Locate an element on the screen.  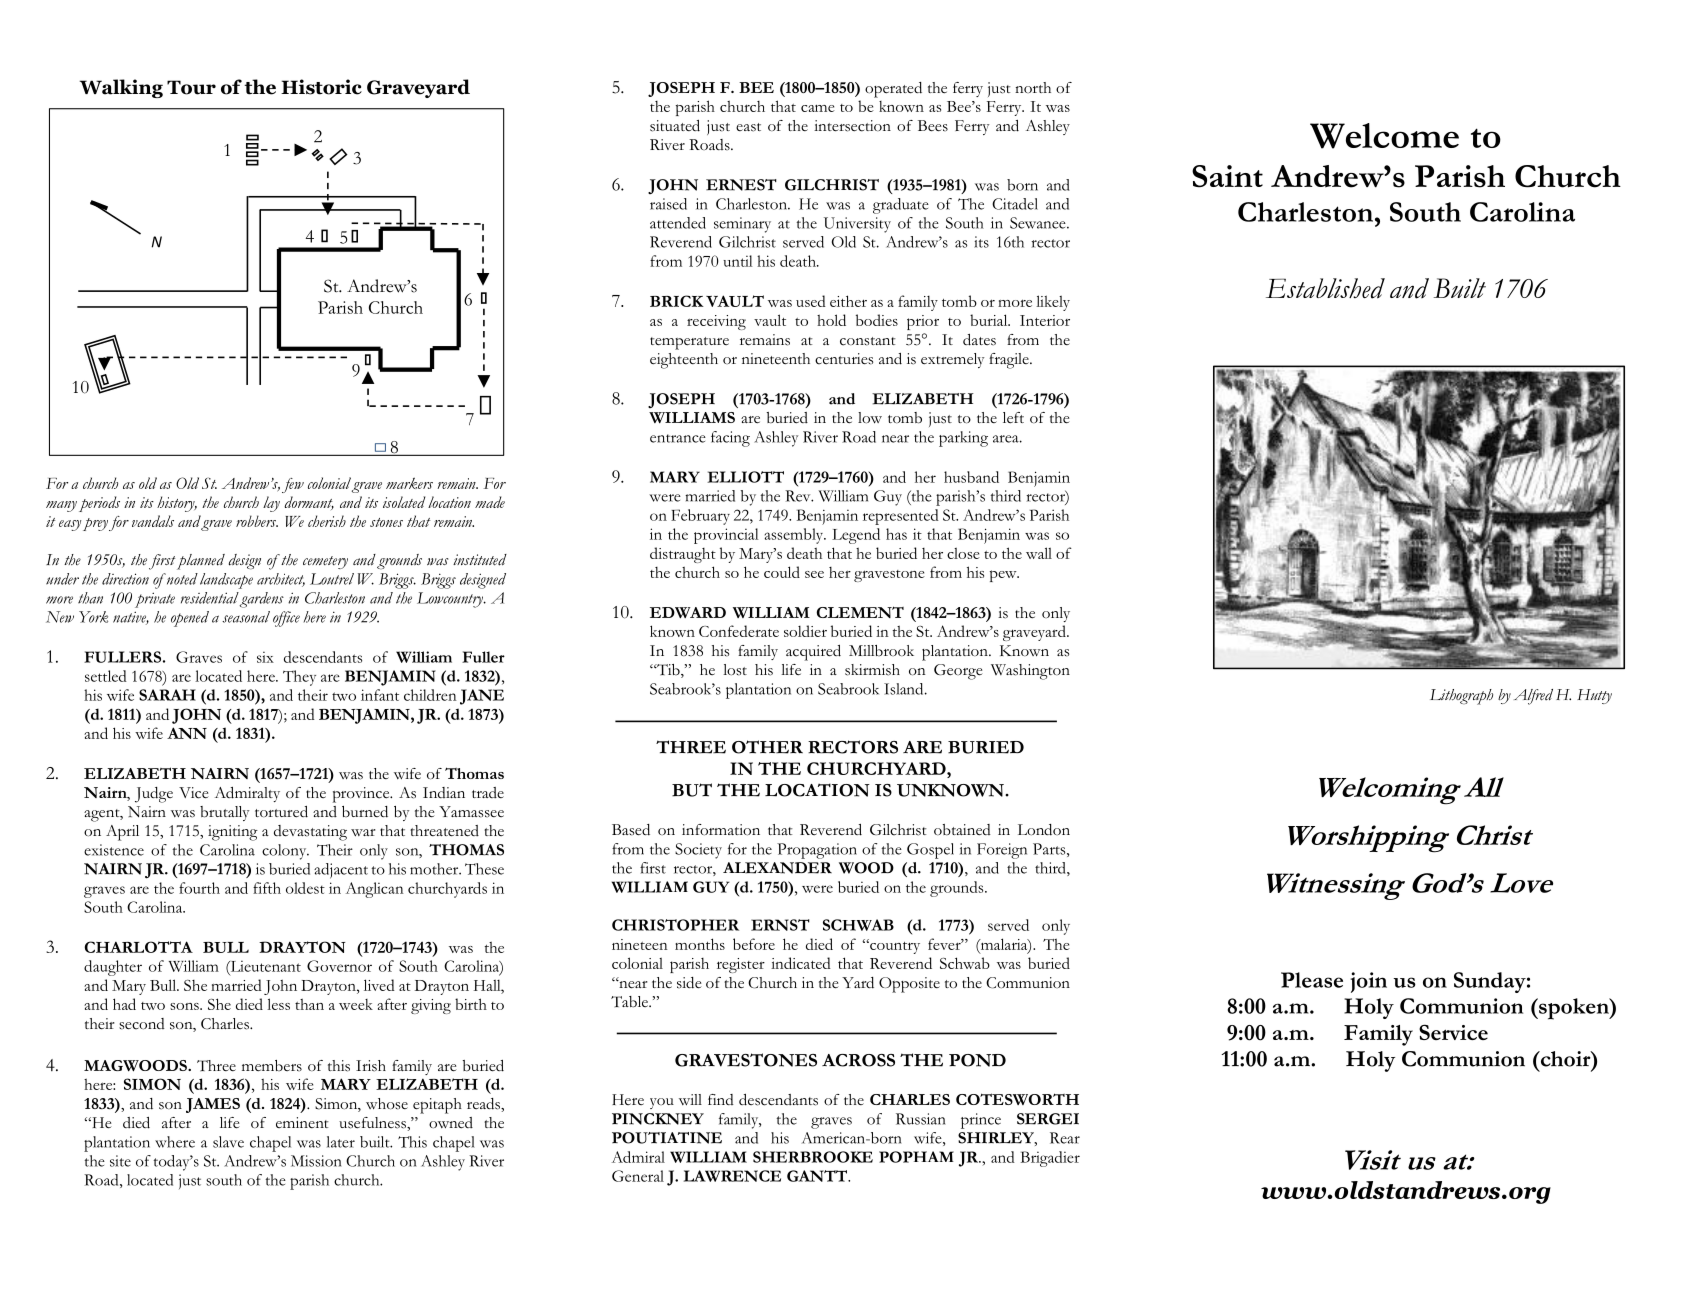
join is located at coordinates (1368, 982).
